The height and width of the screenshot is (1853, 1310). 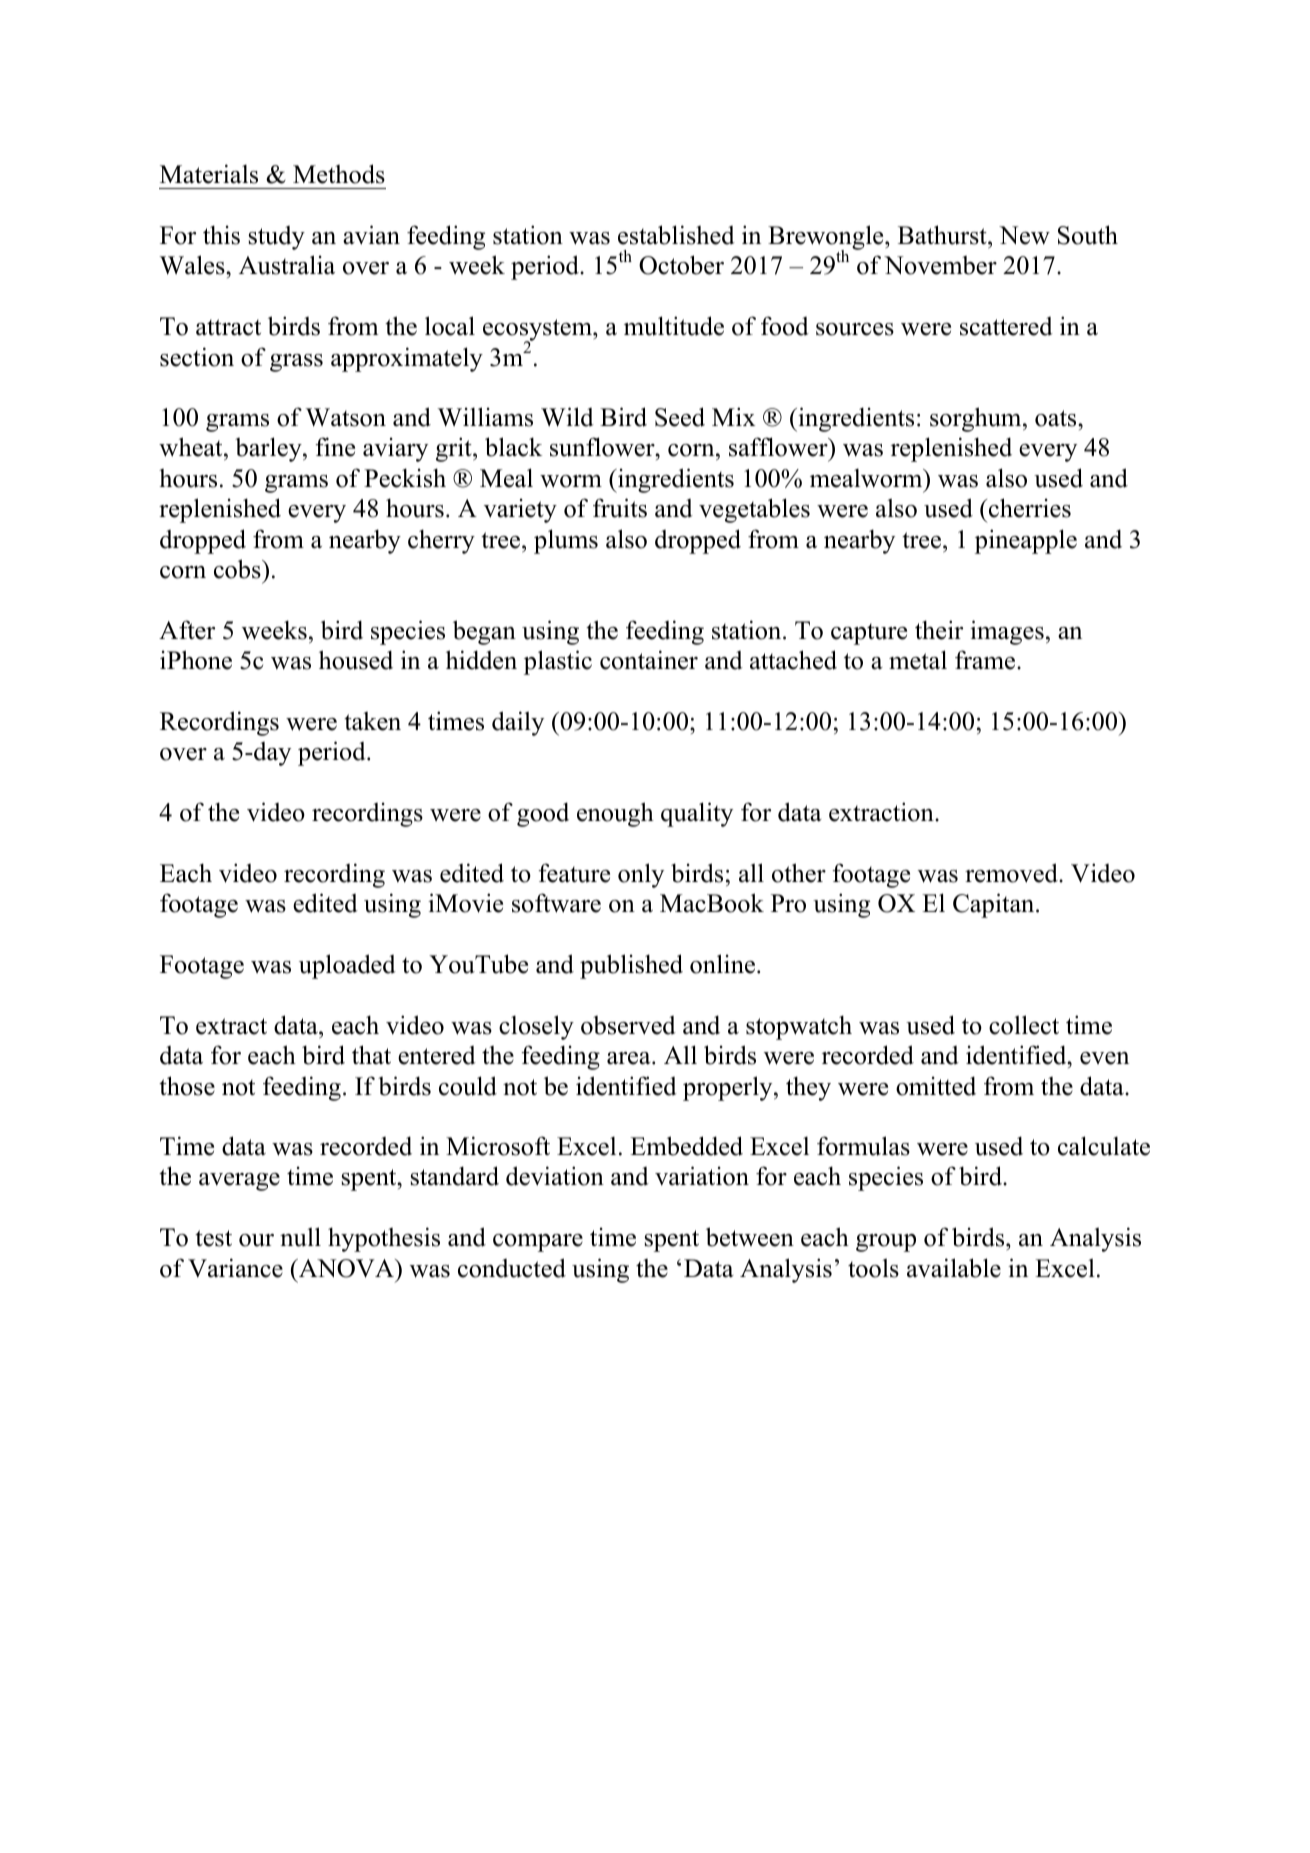 I want to click on study, so click(x=277, y=238).
